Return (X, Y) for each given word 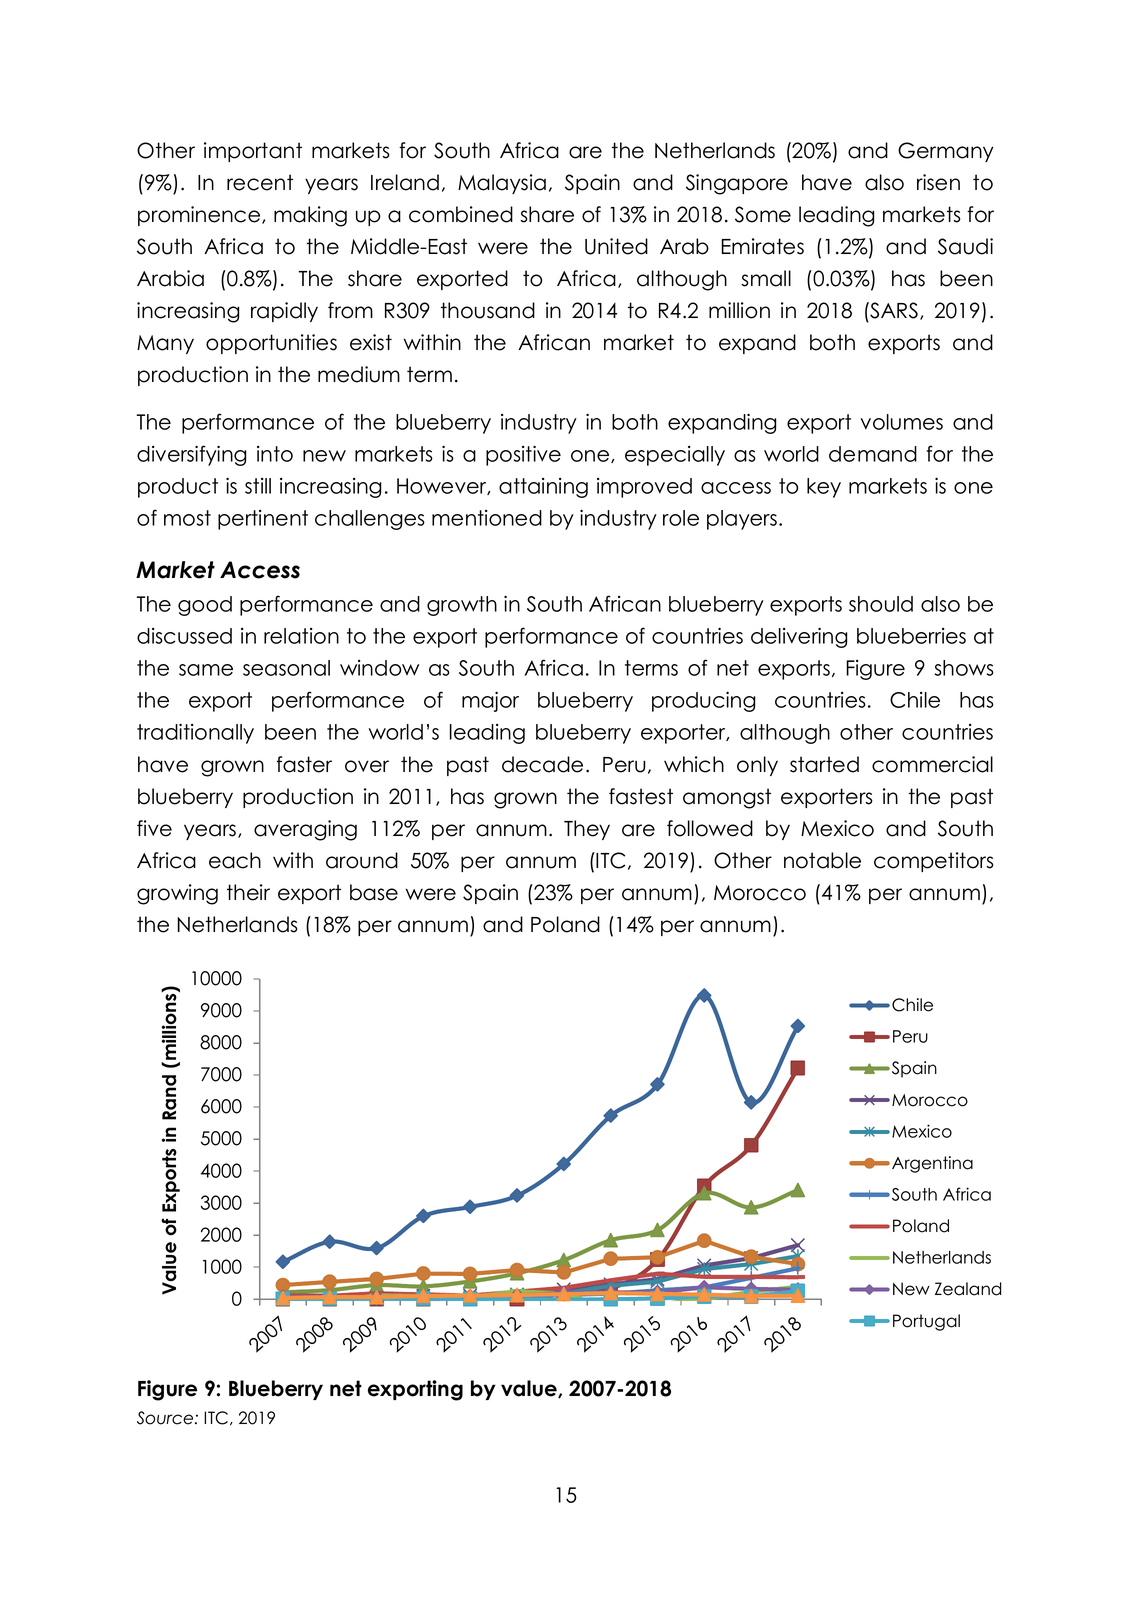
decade (542, 764)
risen (938, 182)
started (824, 764)
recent (260, 182)
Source (166, 1418)
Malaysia (502, 184)
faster (304, 764)
